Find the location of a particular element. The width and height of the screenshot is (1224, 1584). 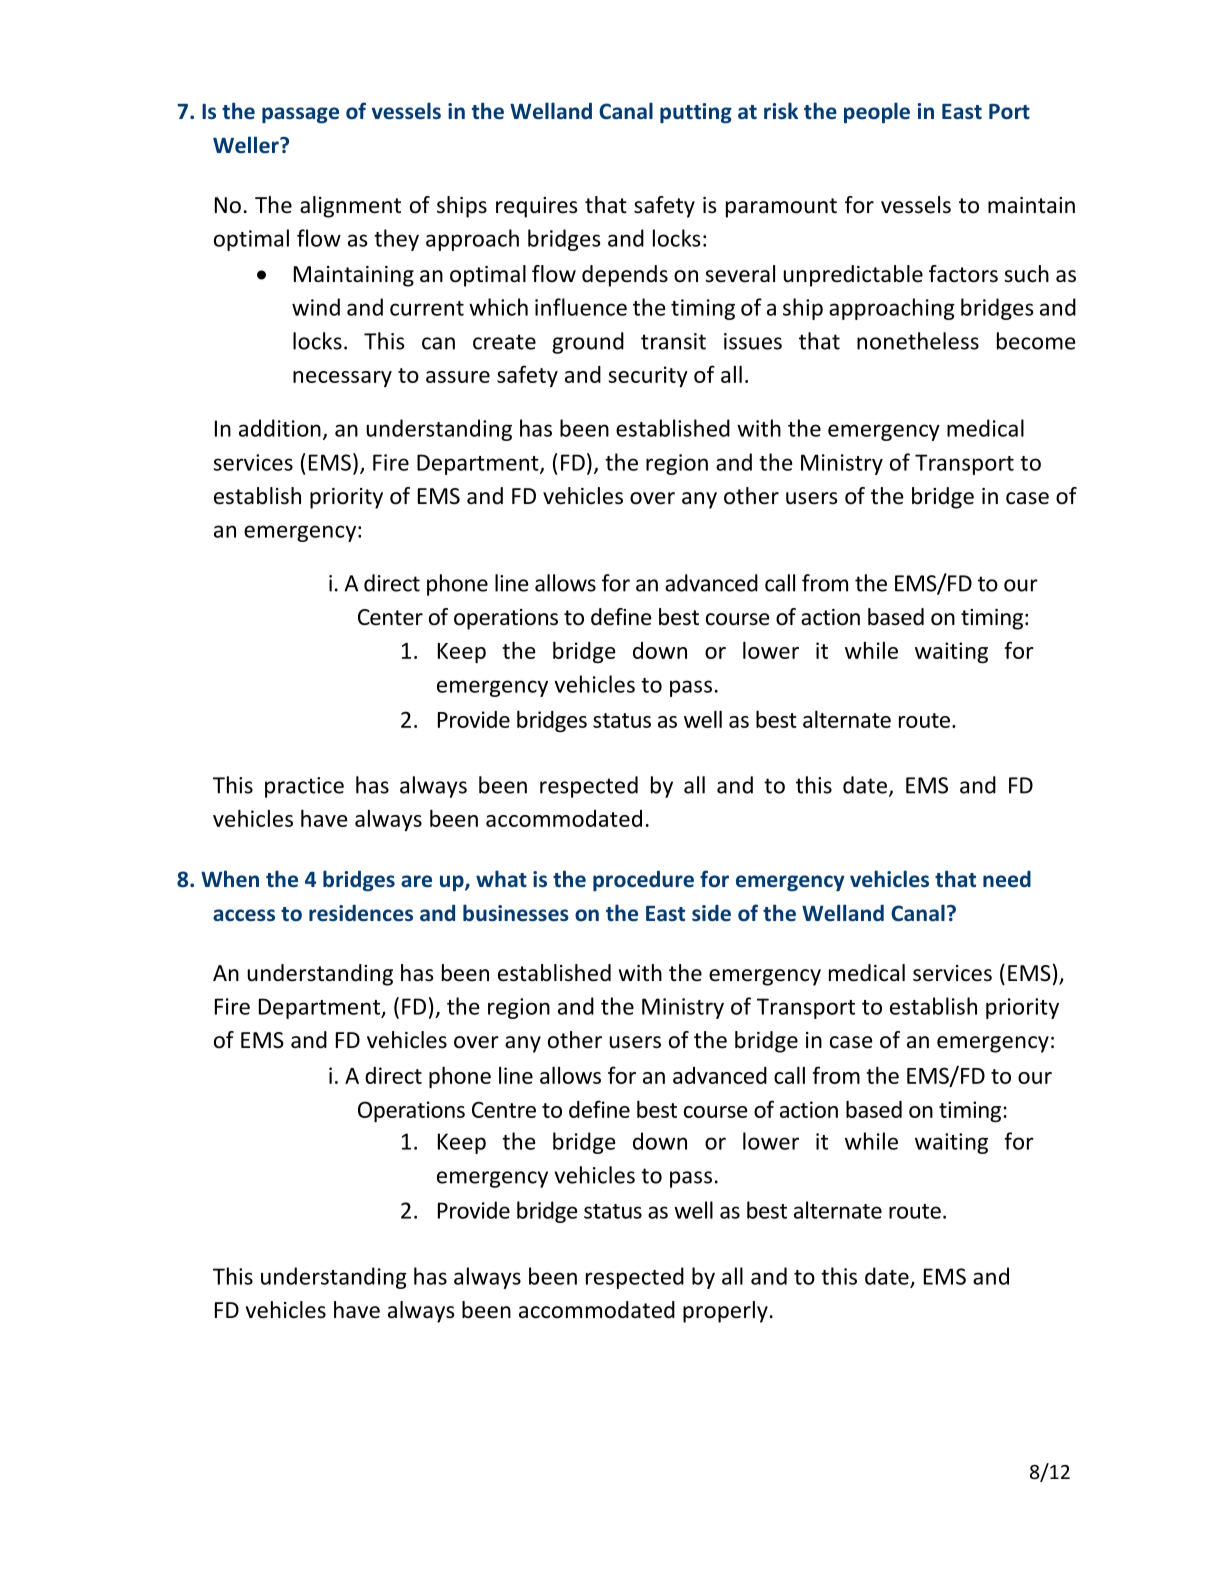

need is located at coordinates (1007, 879).
